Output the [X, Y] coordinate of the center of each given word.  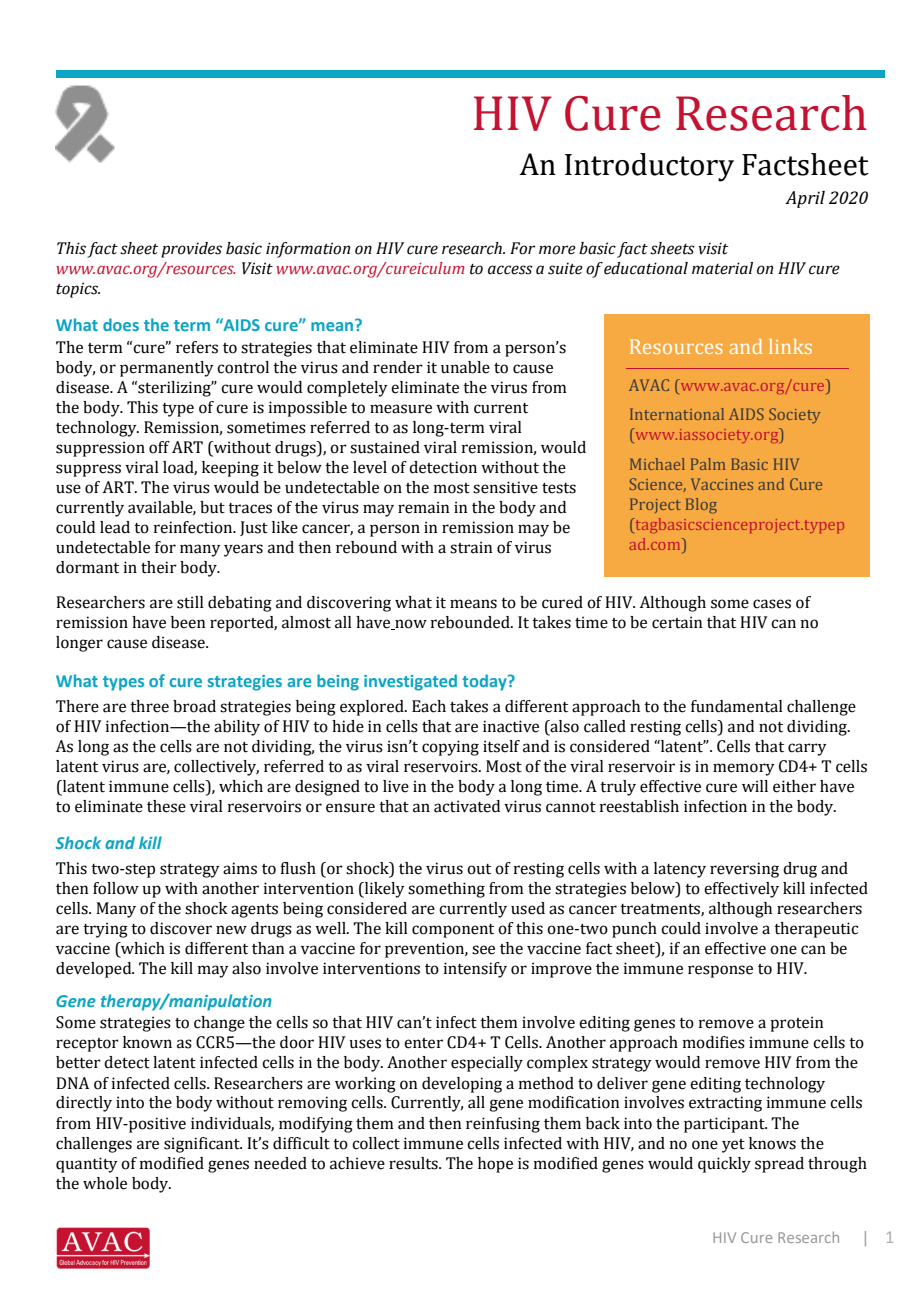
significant [203, 1145]
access [510, 270]
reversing [744, 870]
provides [191, 250]
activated [467, 806]
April [805, 199]
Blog [701, 506]
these [166, 806]
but [212, 507]
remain [423, 507]
